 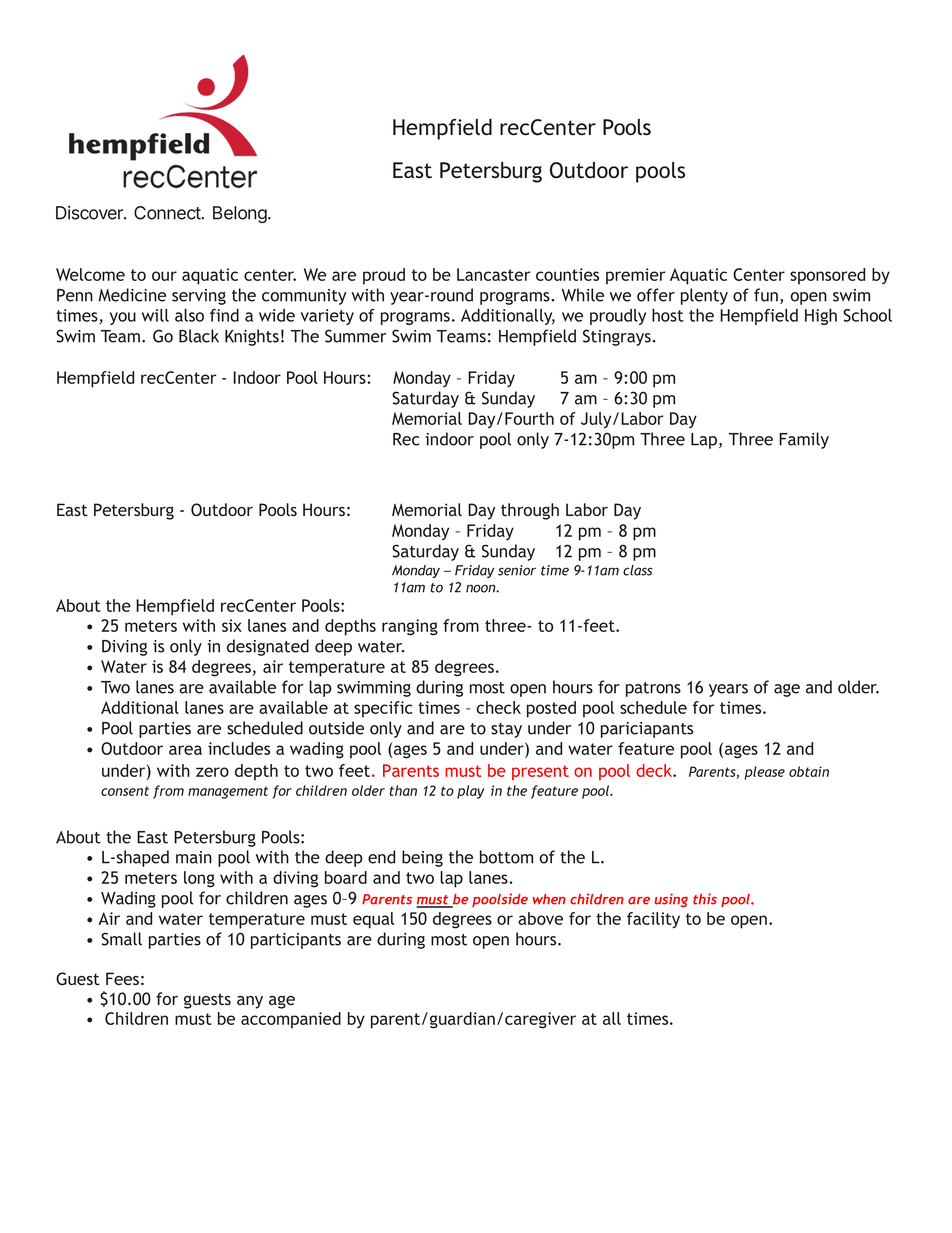 What do you see at coordinates (232, 625) in the screenshot?
I see `six` at bounding box center [232, 625].
